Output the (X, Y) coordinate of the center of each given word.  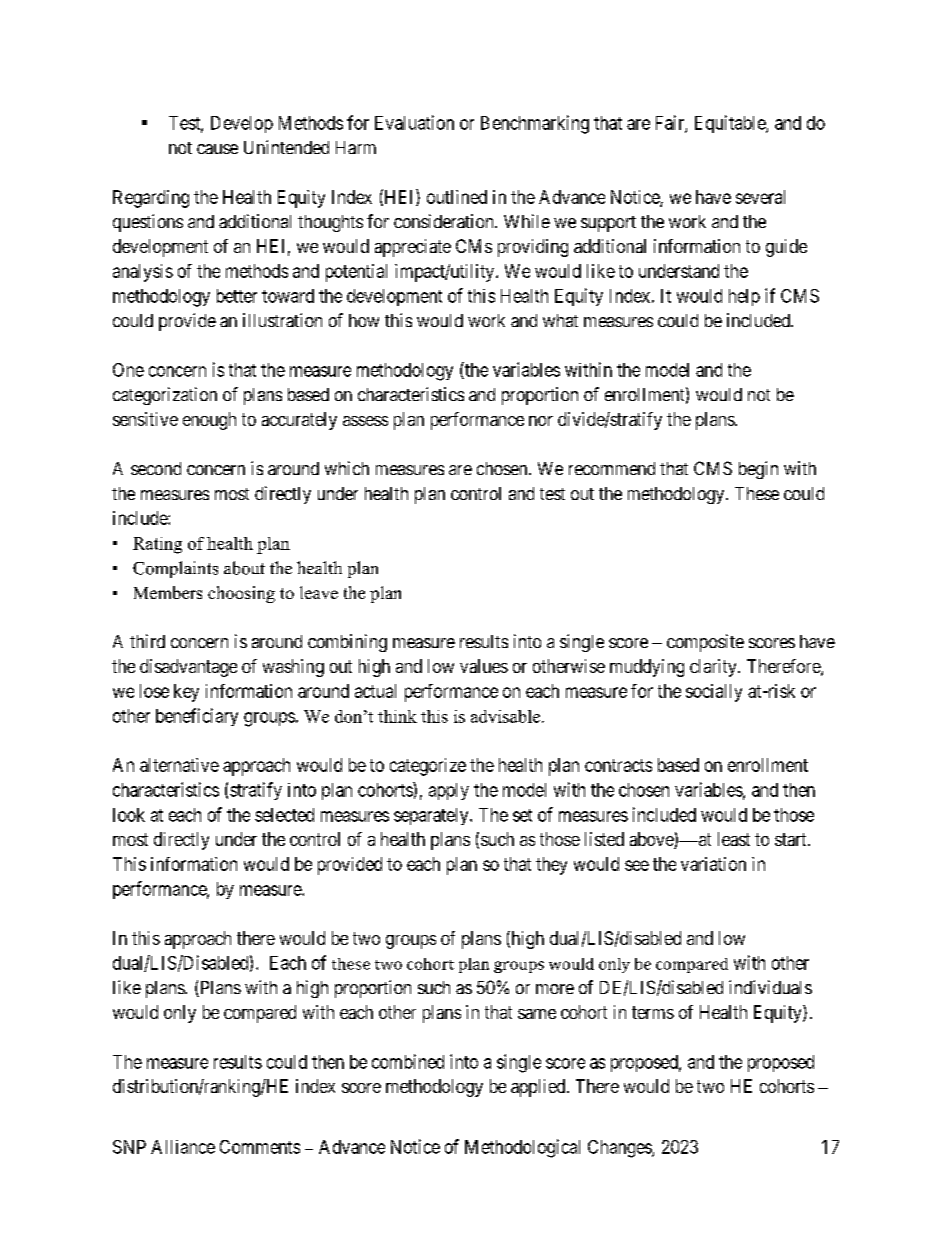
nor (541, 421)
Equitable (731, 124)
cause (217, 149)
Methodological (522, 1148)
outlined (457, 197)
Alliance (183, 1147)
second (156, 468)
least (734, 839)
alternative (179, 765)
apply (449, 791)
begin (758, 470)
